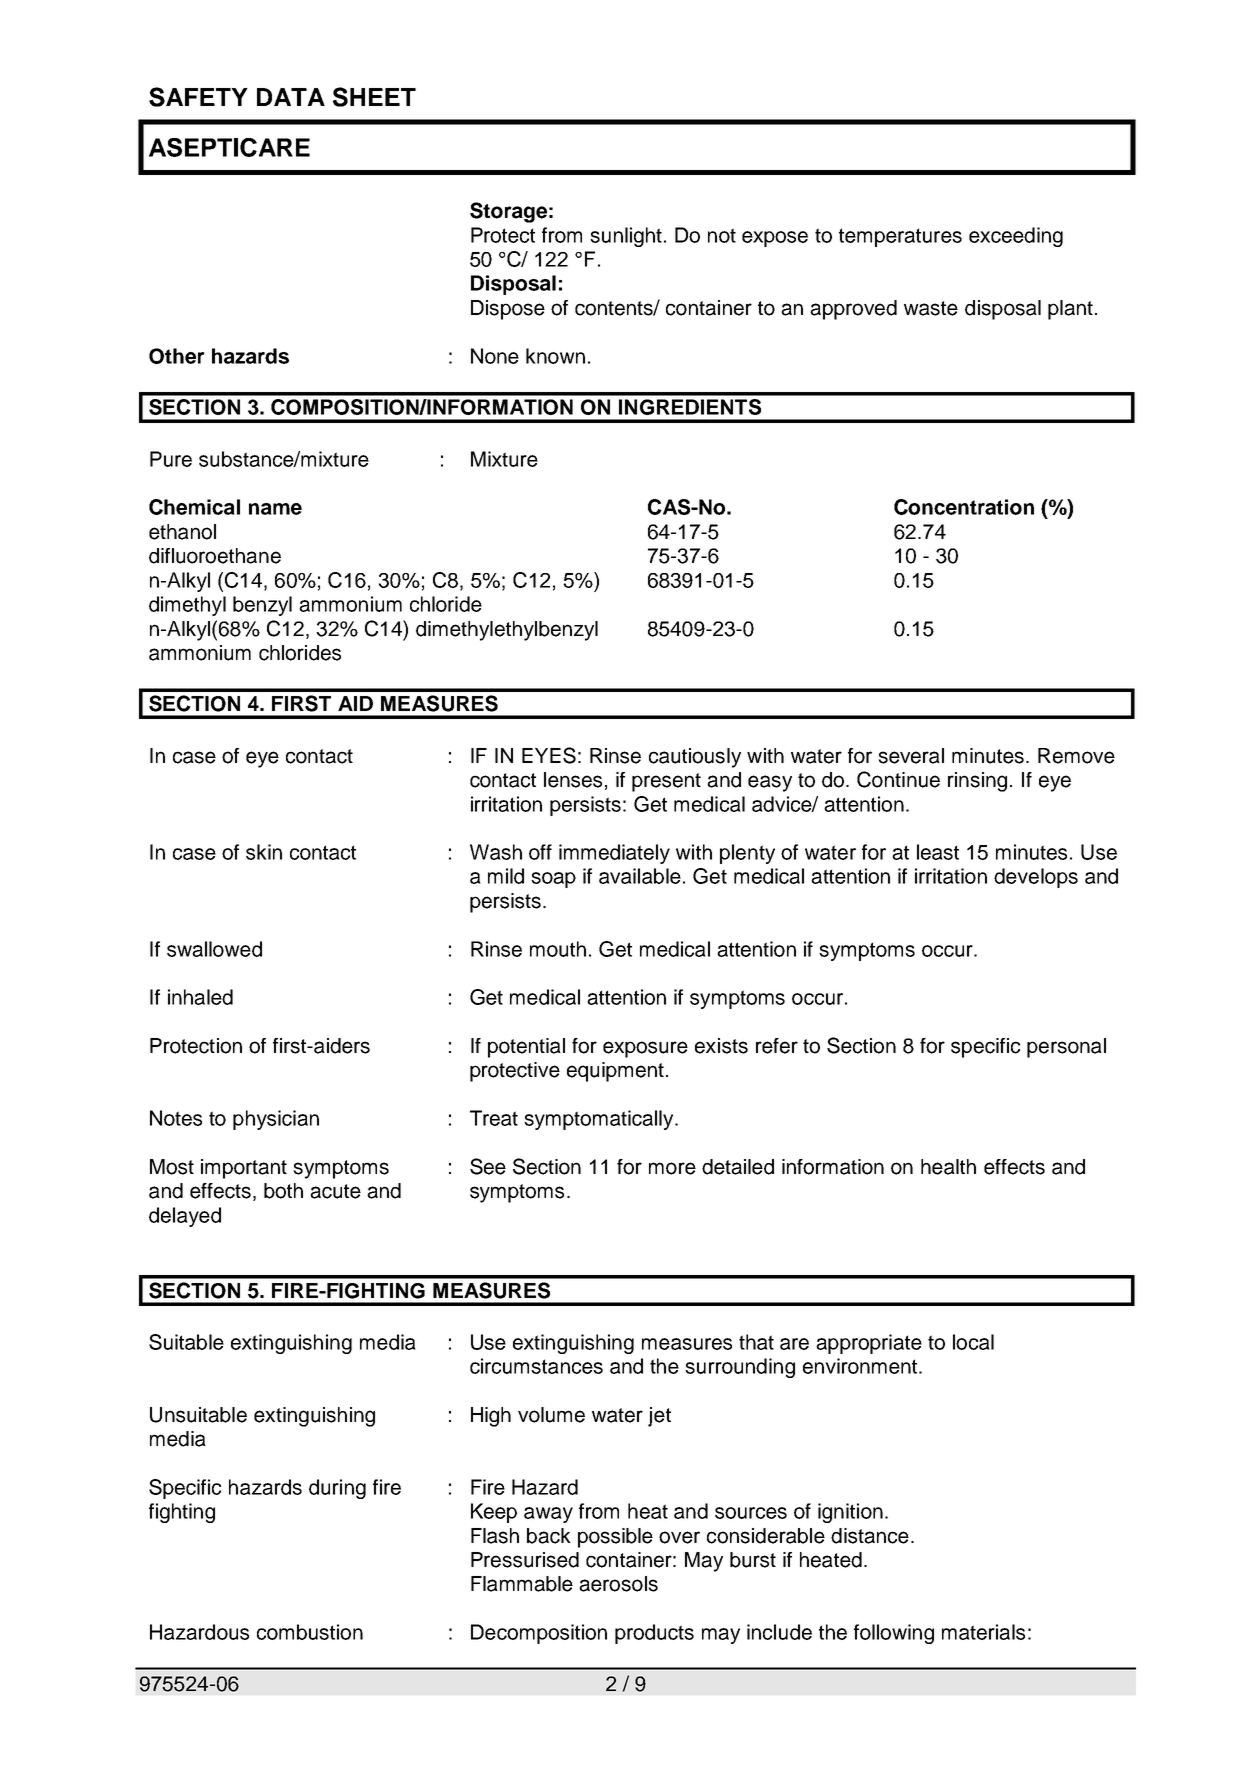  I want to click on materials, so click(983, 1632).
